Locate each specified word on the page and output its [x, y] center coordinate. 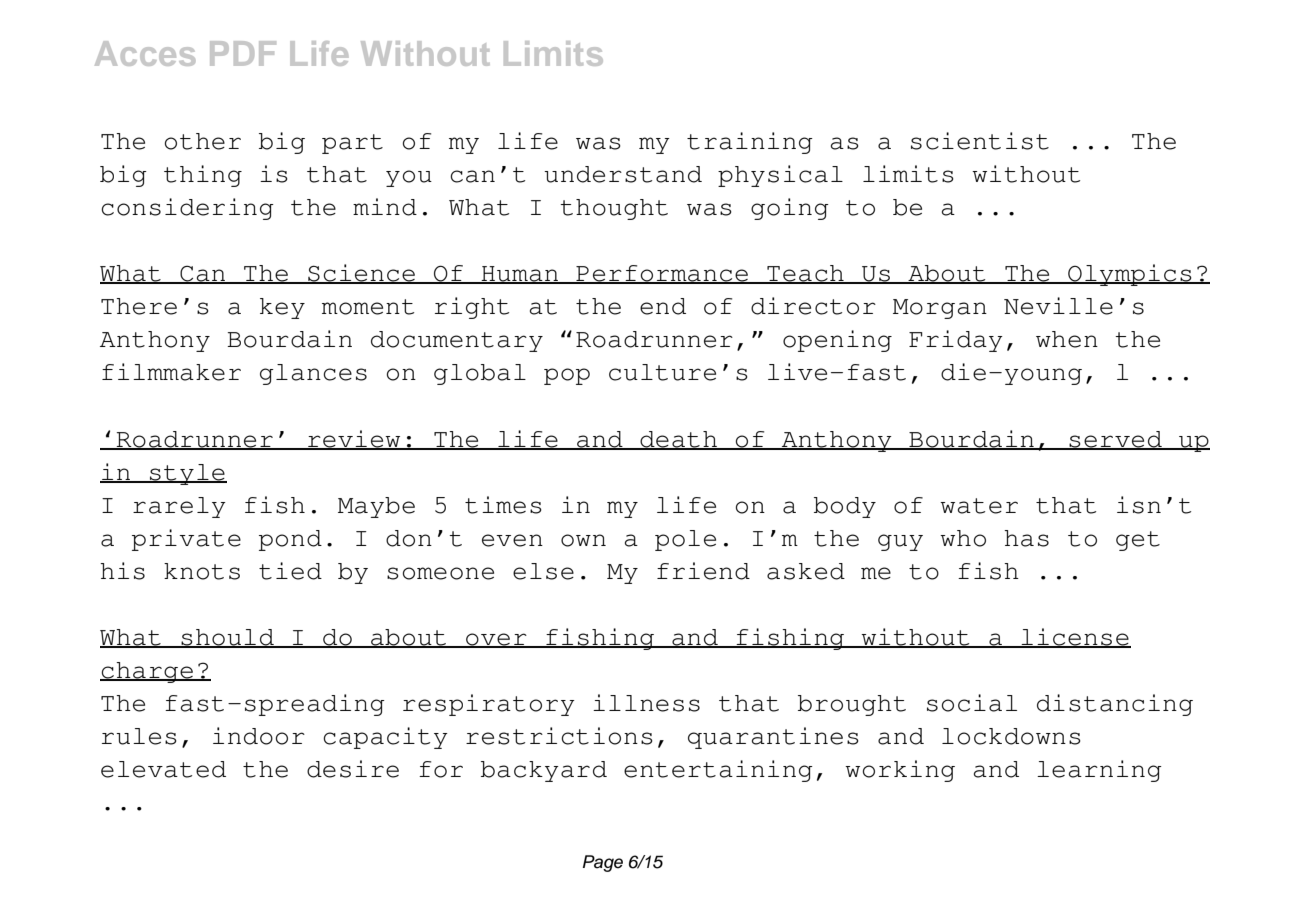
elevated [163, 769]
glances [313, 374]
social [972, 703]
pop [567, 376]
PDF [243, 53]
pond [290, 540]
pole [685, 540]
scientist [980, 141]
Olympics [1130, 275]
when [1067, 339]
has [1026, 538]
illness [646, 703]
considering [187, 209]
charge [147, 672]
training [750, 143]
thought [614, 209]
